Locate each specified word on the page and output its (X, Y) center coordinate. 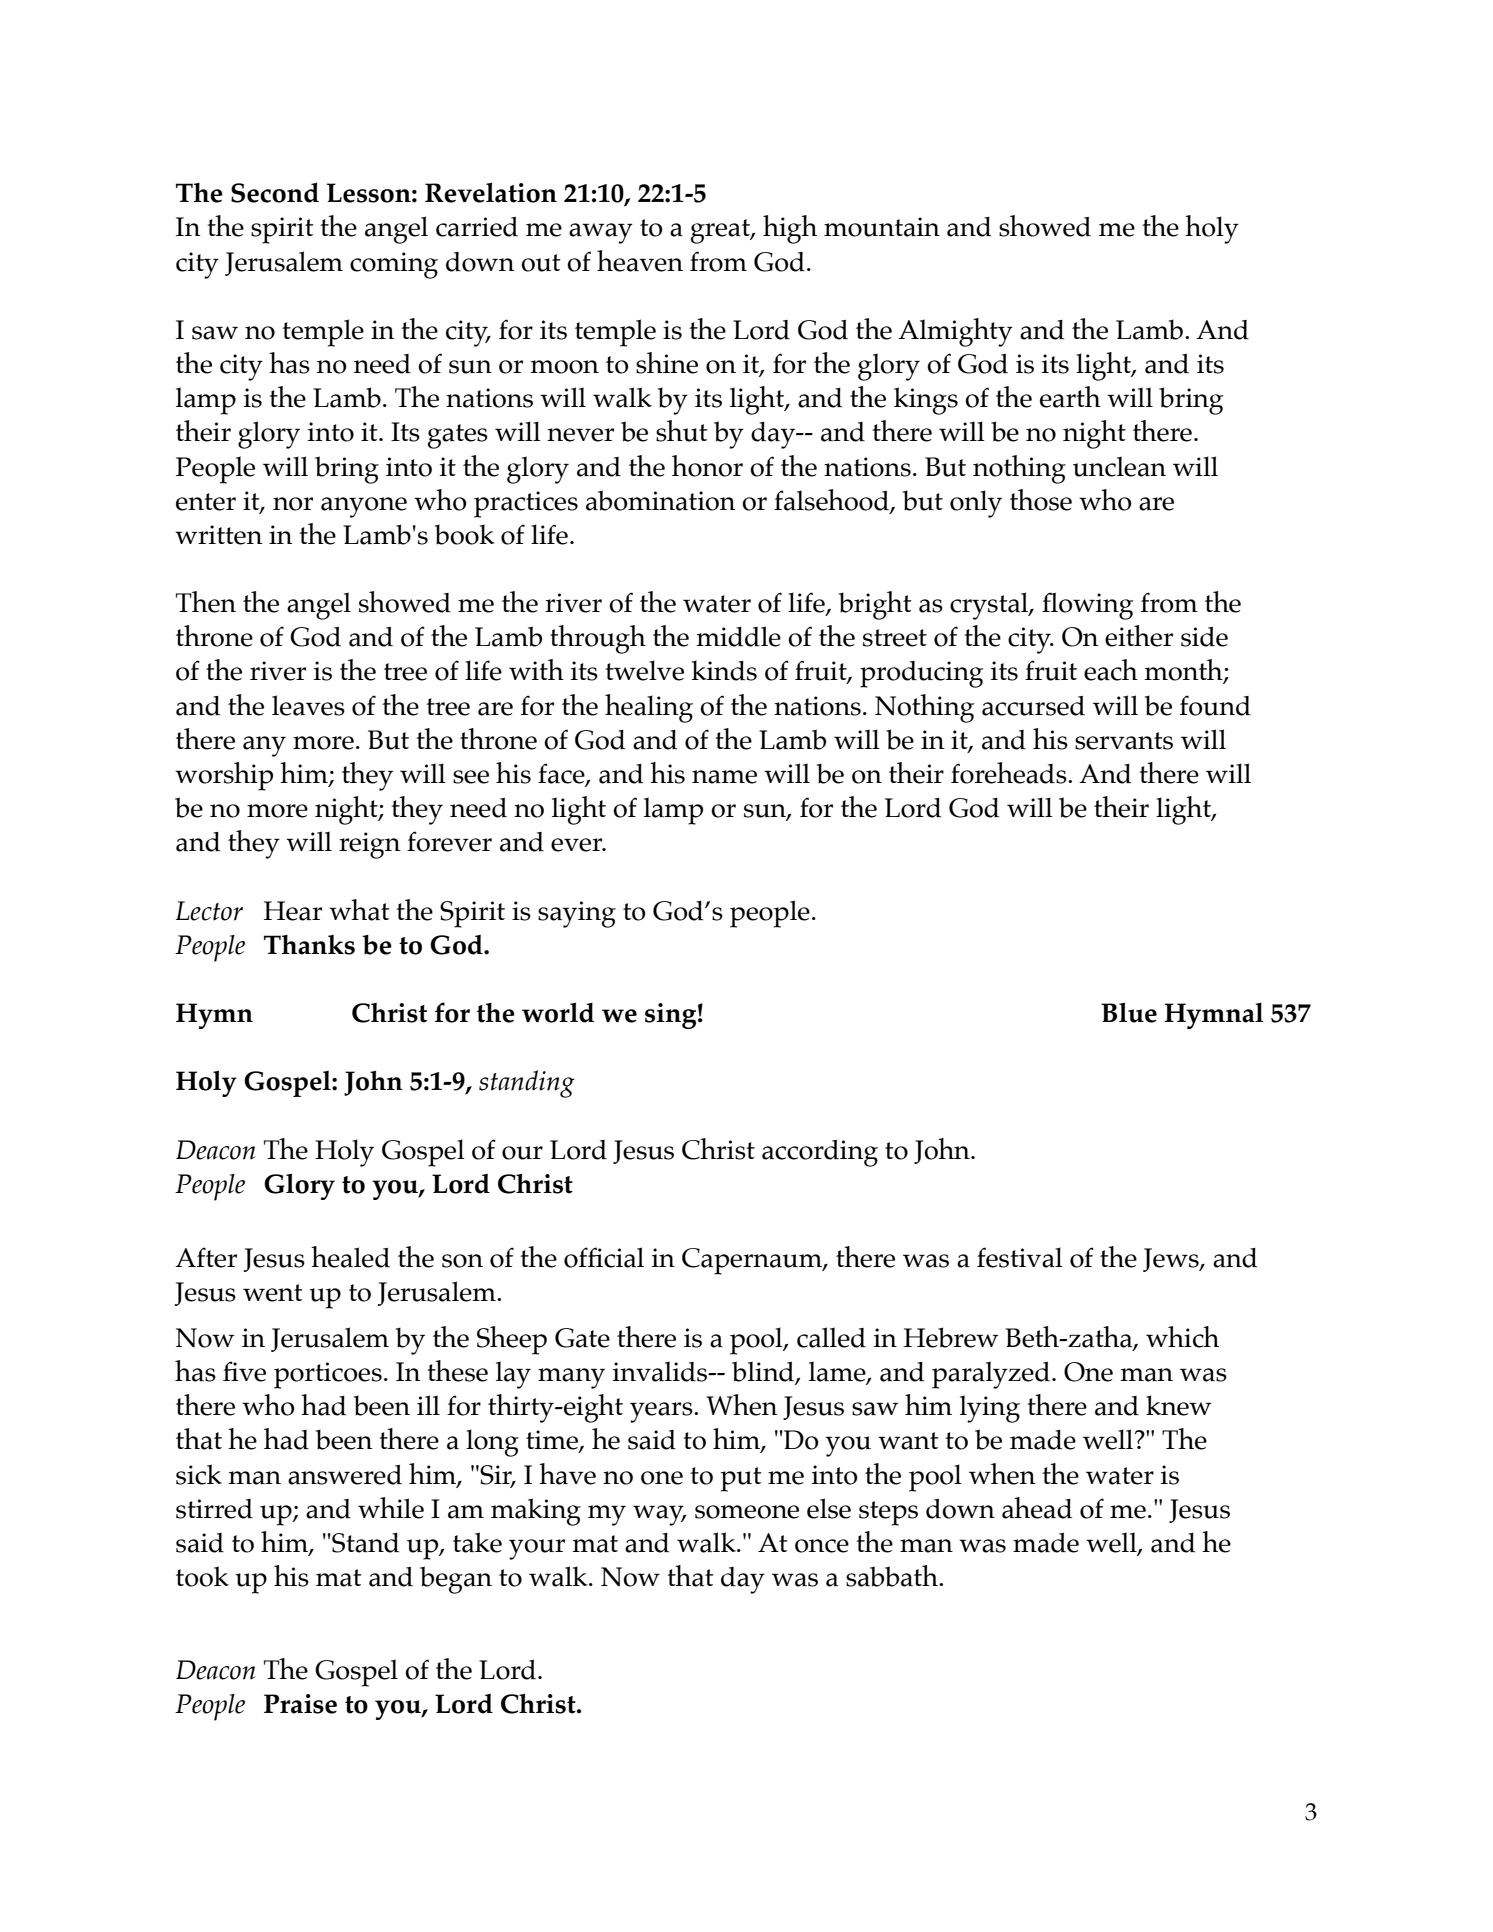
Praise (300, 1704)
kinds (724, 670)
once (822, 1546)
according (820, 1153)
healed (350, 1257)
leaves (308, 705)
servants (1124, 741)
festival (1020, 1257)
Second (275, 193)
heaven (640, 261)
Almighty (955, 332)
